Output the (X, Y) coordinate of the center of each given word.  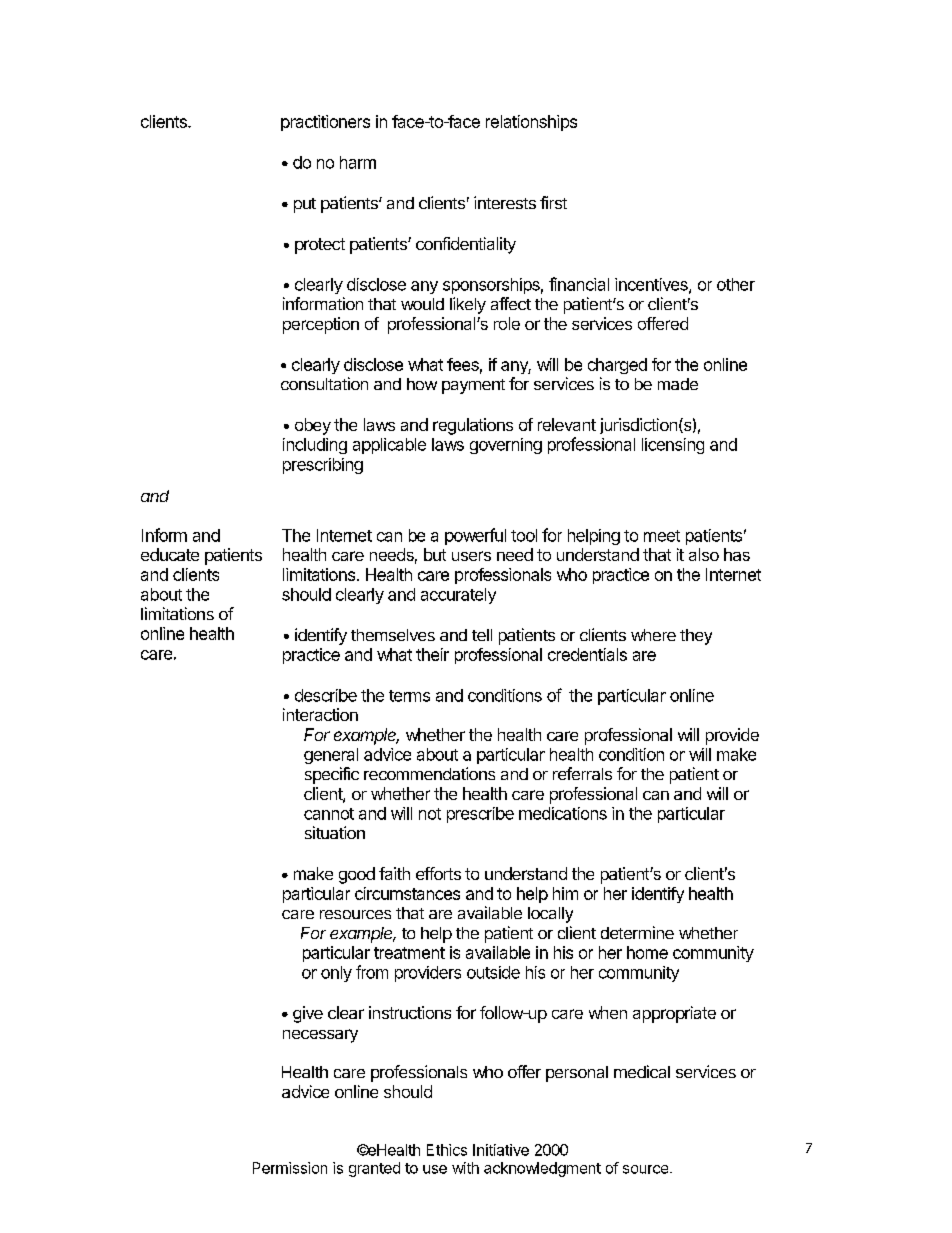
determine (637, 932)
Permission (290, 1168)
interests (505, 202)
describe (326, 695)
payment (473, 386)
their (432, 654)
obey (313, 426)
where (653, 635)
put (305, 205)
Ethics (447, 1150)
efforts (438, 873)
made (678, 384)
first (553, 202)
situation (335, 832)
